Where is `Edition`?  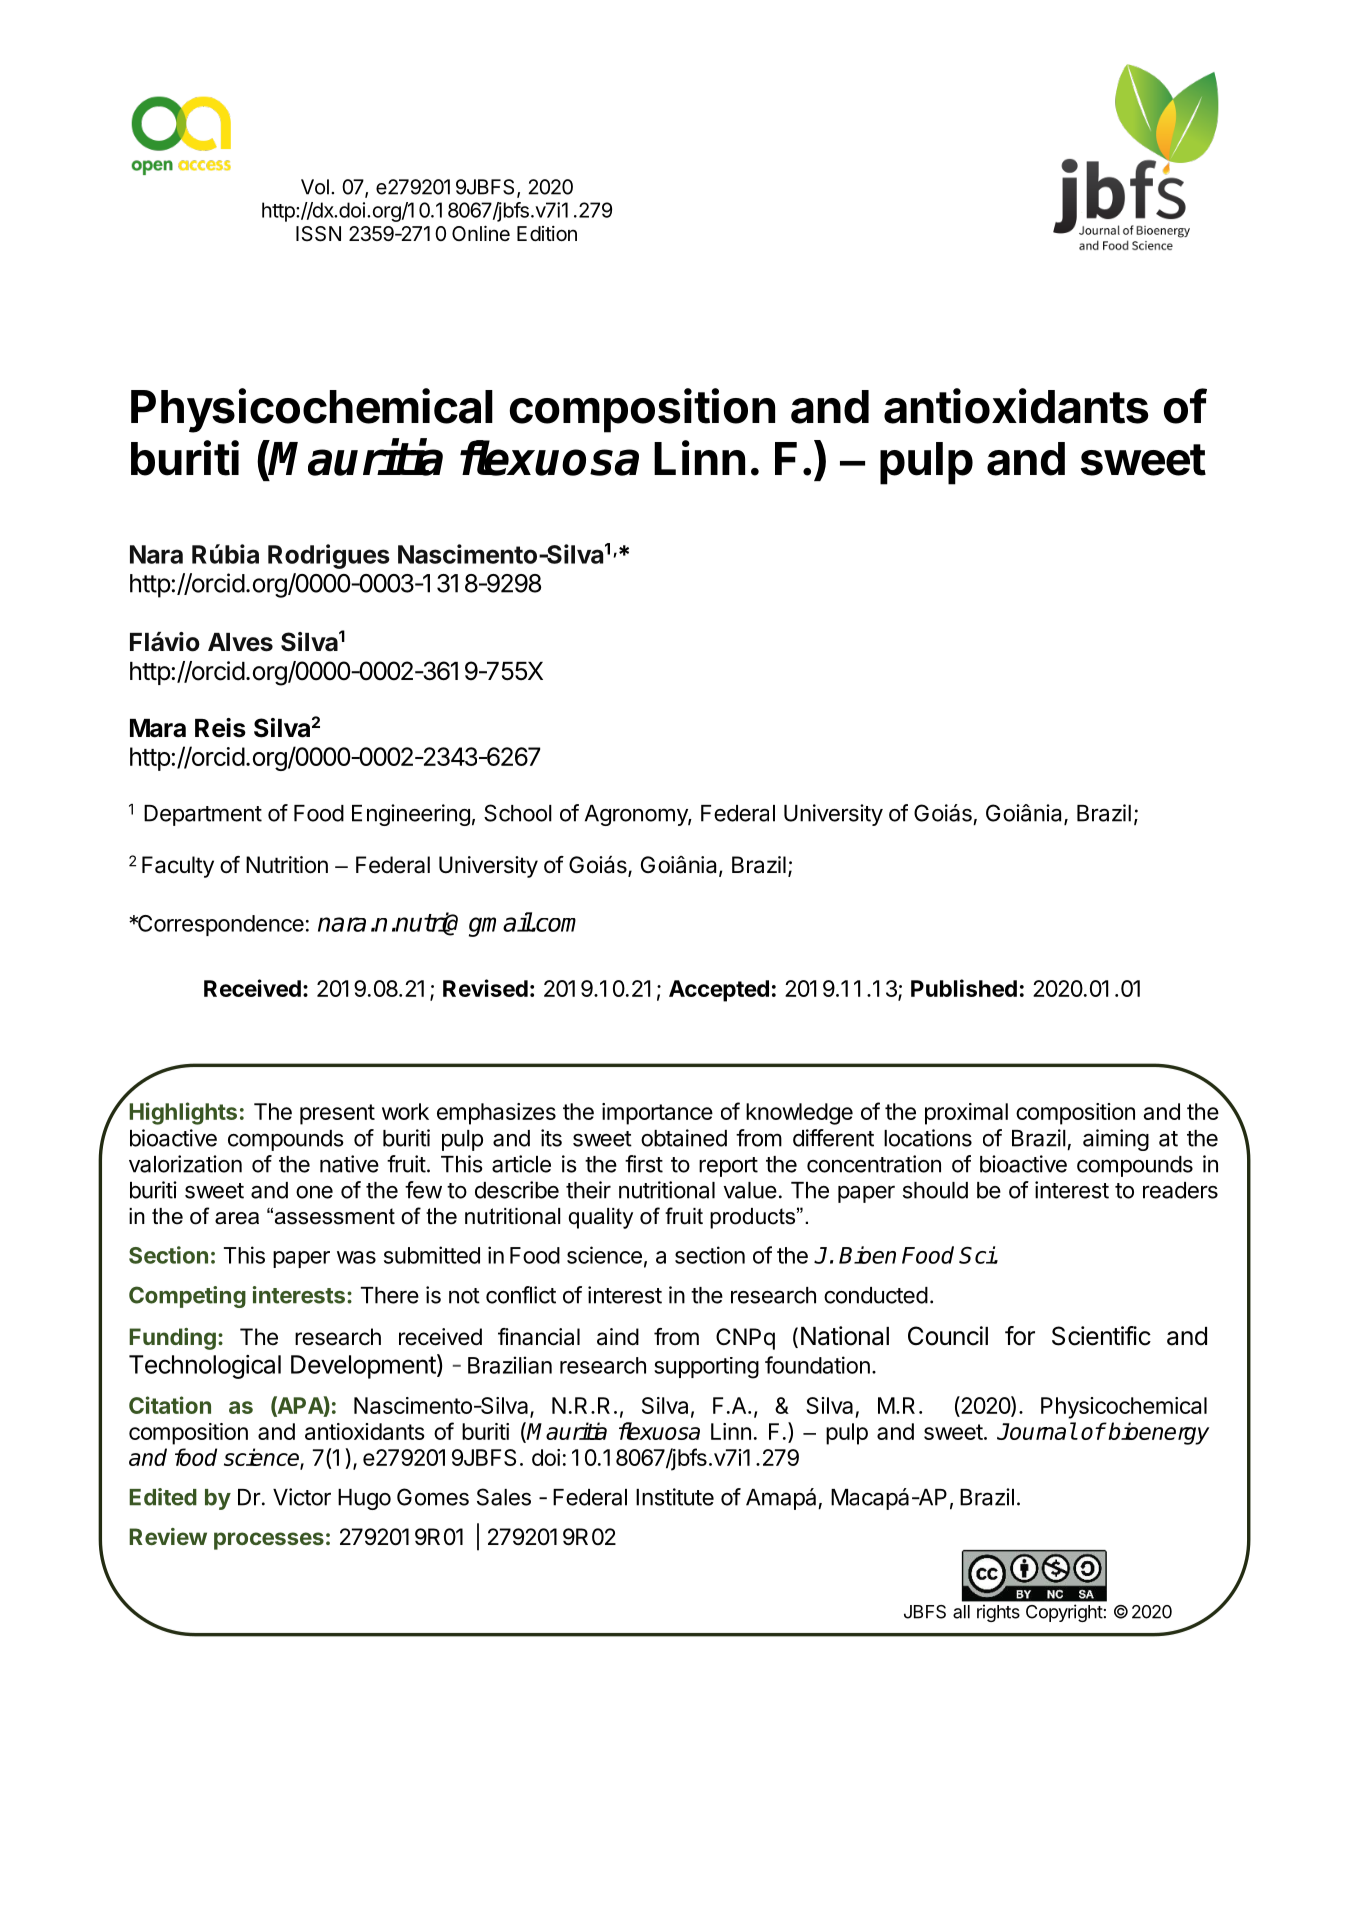
Edition is located at coordinates (547, 233).
